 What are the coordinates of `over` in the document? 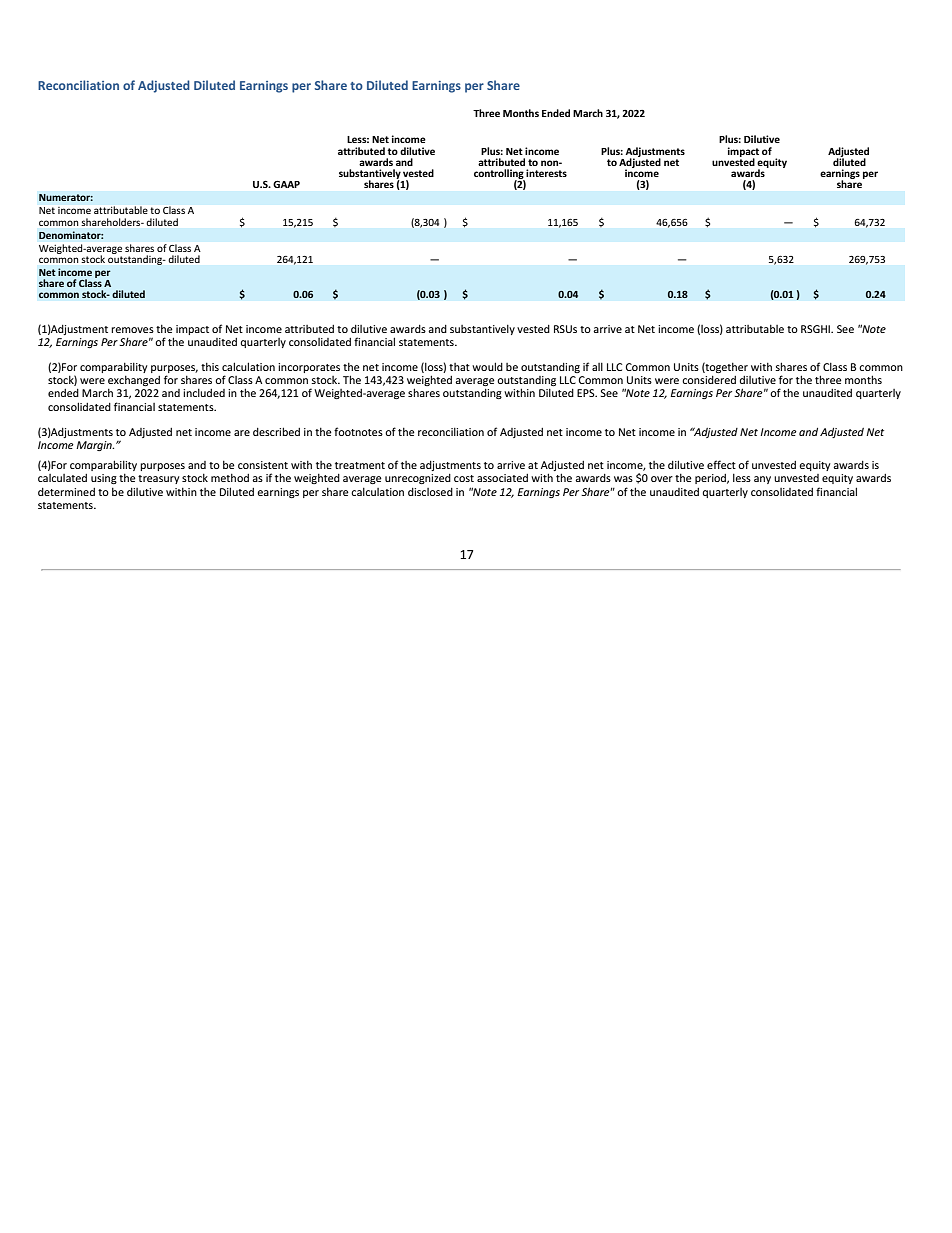 It's located at (662, 479).
